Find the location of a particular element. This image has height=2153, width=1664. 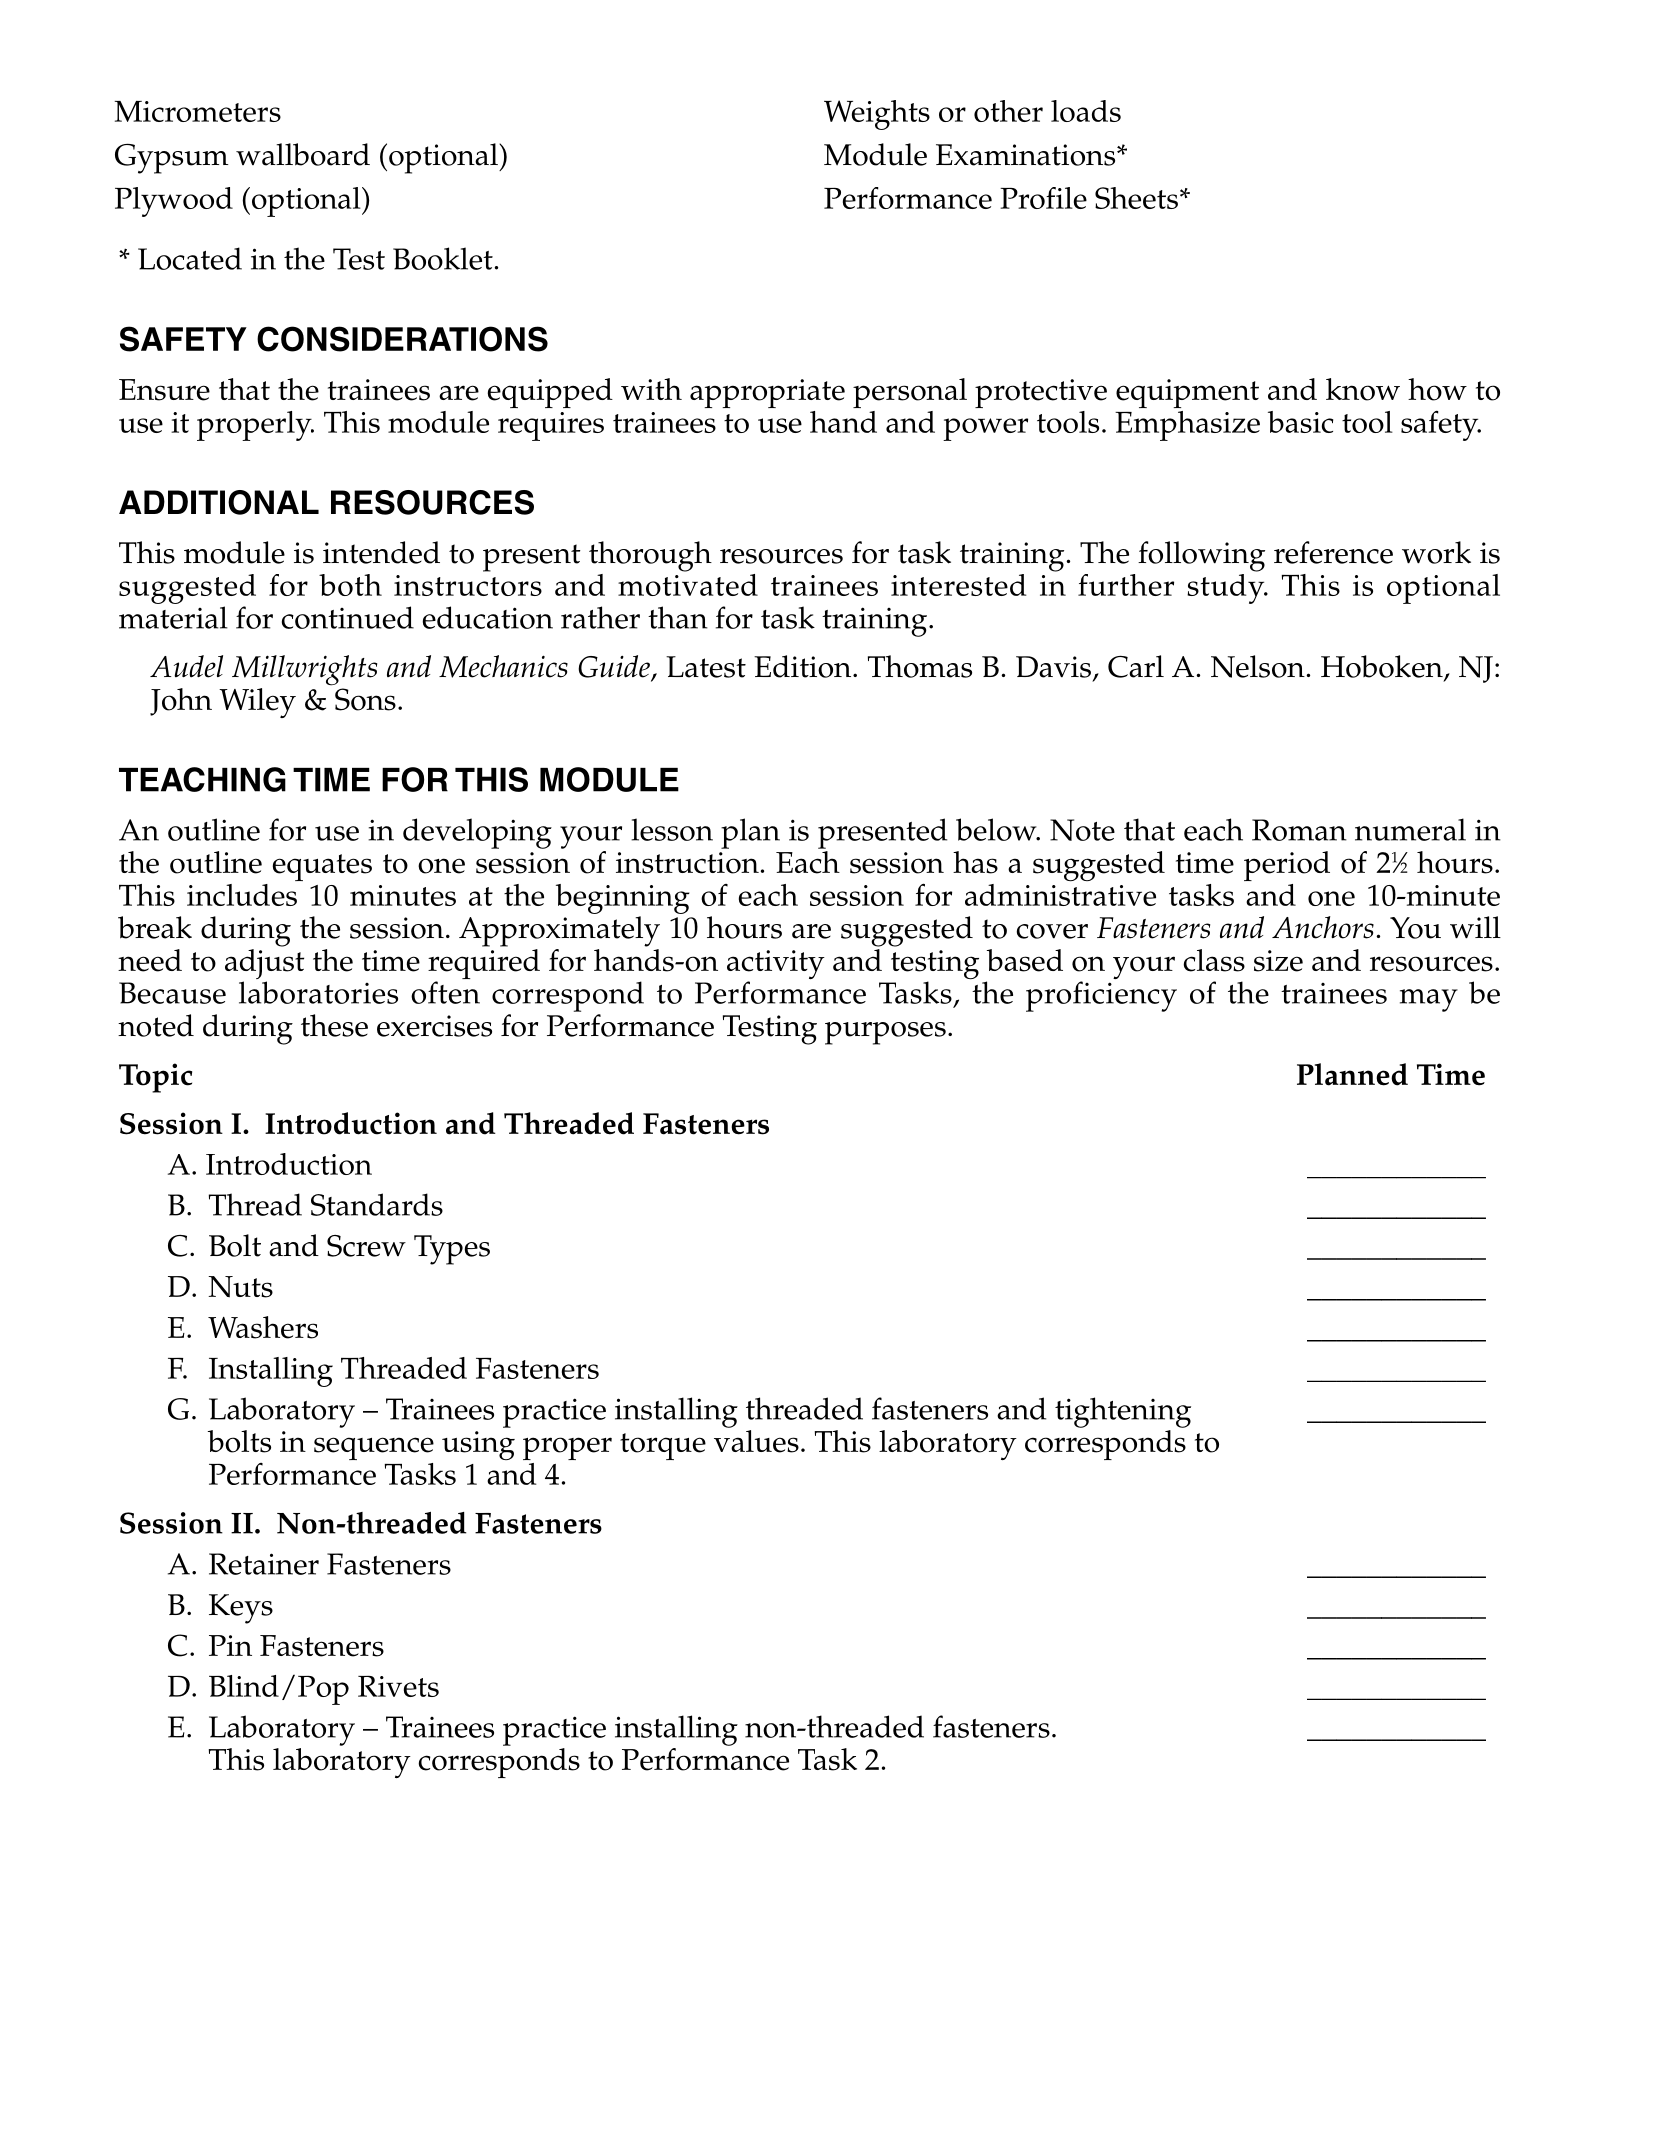

Keys is located at coordinates (241, 1609).
